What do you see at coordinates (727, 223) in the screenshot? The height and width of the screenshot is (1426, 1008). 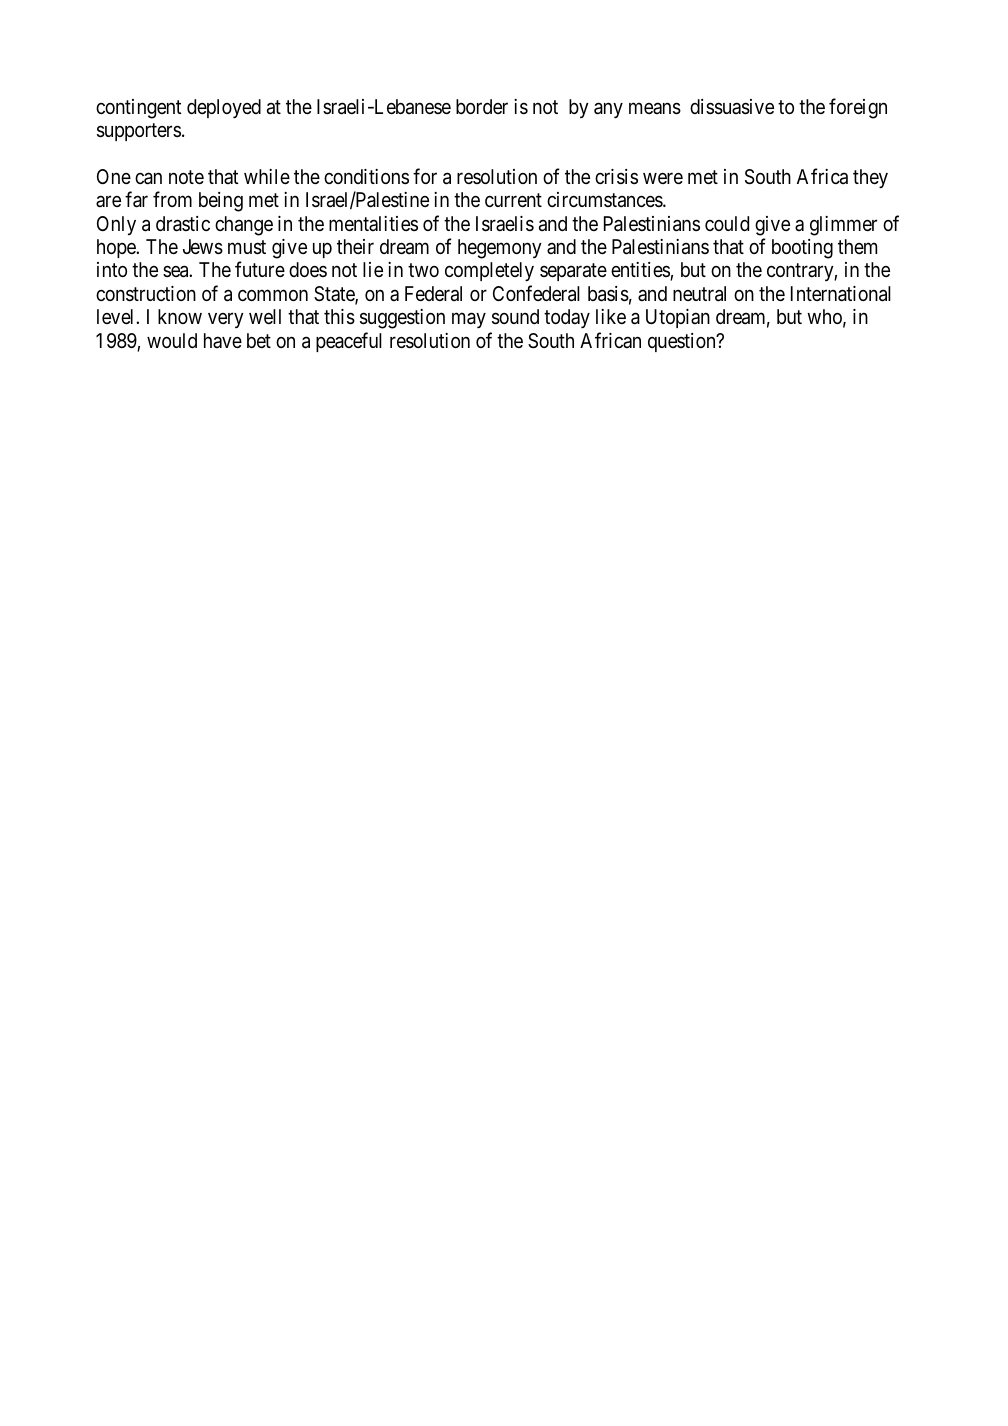 I see `could` at bounding box center [727, 223].
